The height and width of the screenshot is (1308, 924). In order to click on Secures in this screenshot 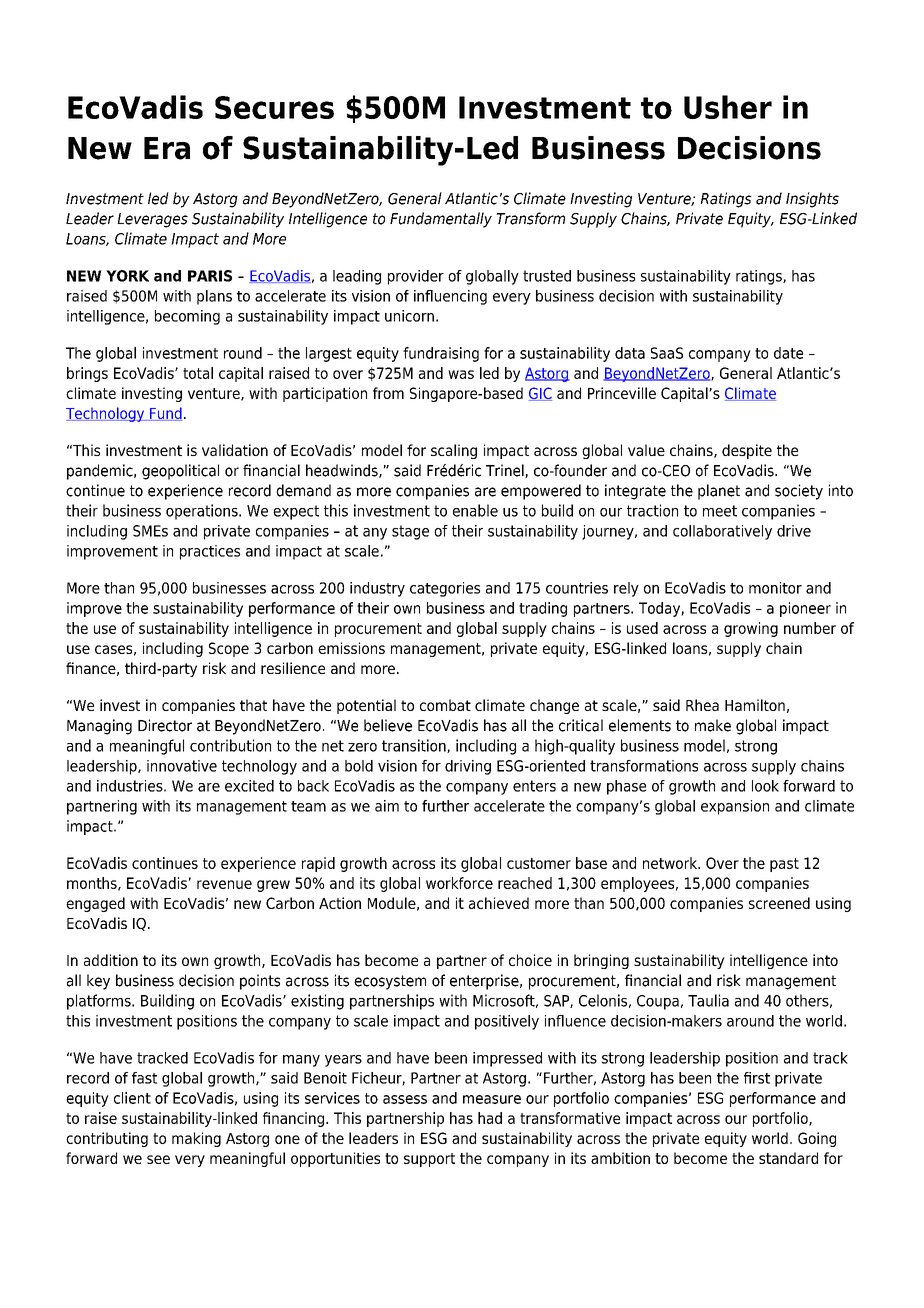, I will do `click(274, 107)`.
